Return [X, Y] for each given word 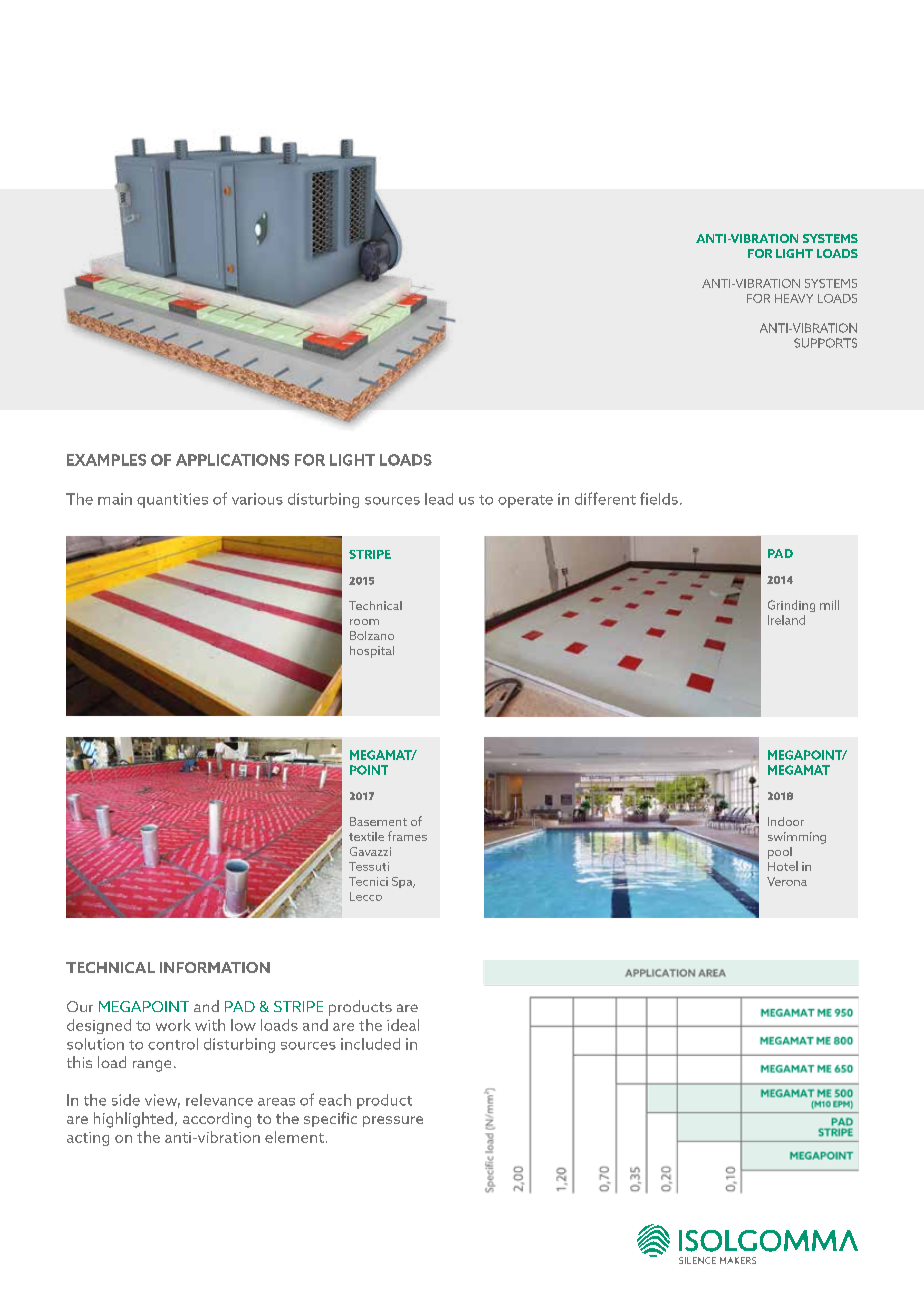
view [162, 1101]
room [364, 622]
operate [525, 501]
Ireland [786, 620]
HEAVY [794, 298]
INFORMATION [215, 967]
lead [439, 499]
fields [659, 498]
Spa [403, 882]
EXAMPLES [106, 460]
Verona [787, 881]
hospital [372, 652]
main [115, 499]
